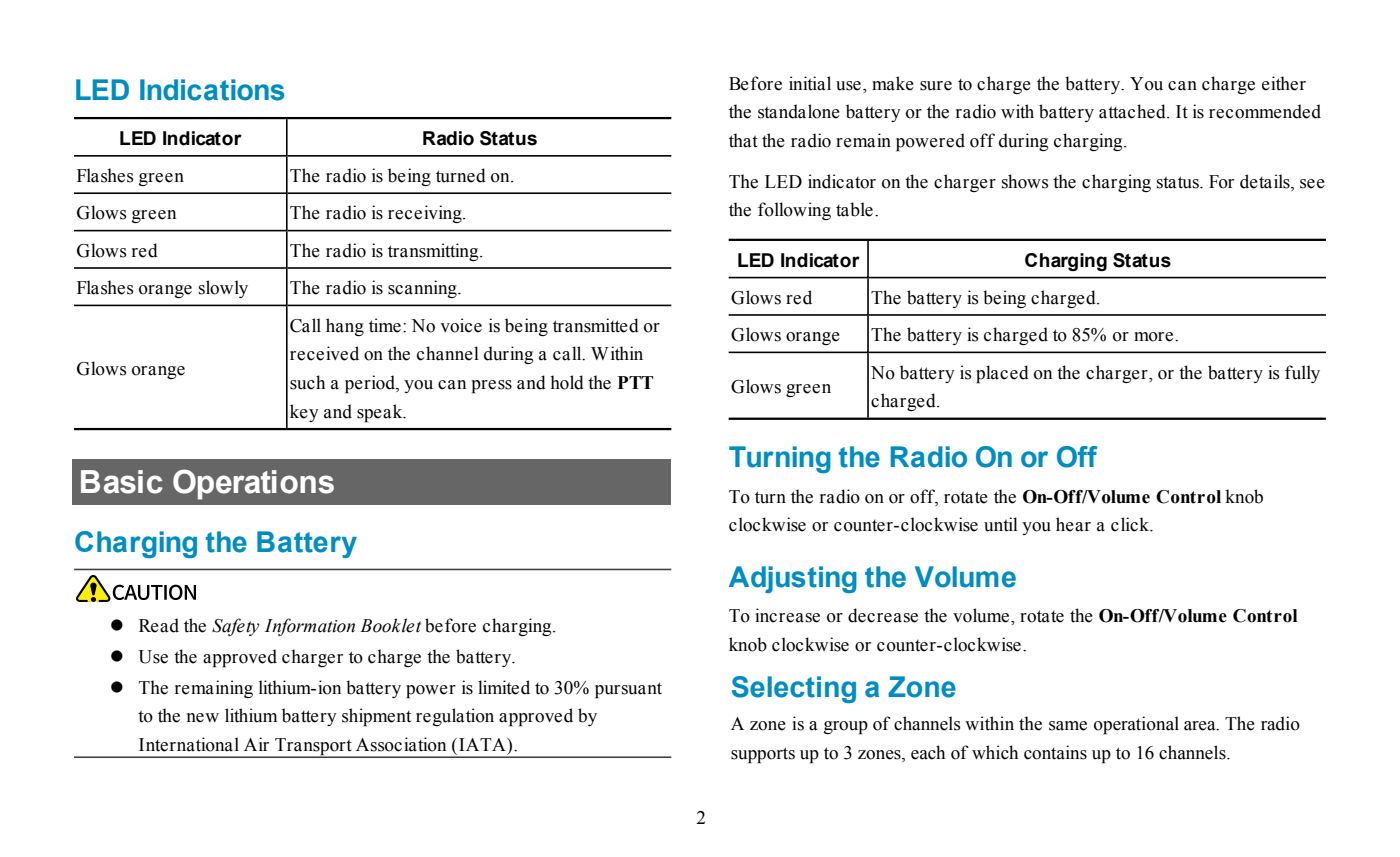  Describe the element at coordinates (256, 744) in the screenshot. I see `Air` at that location.
